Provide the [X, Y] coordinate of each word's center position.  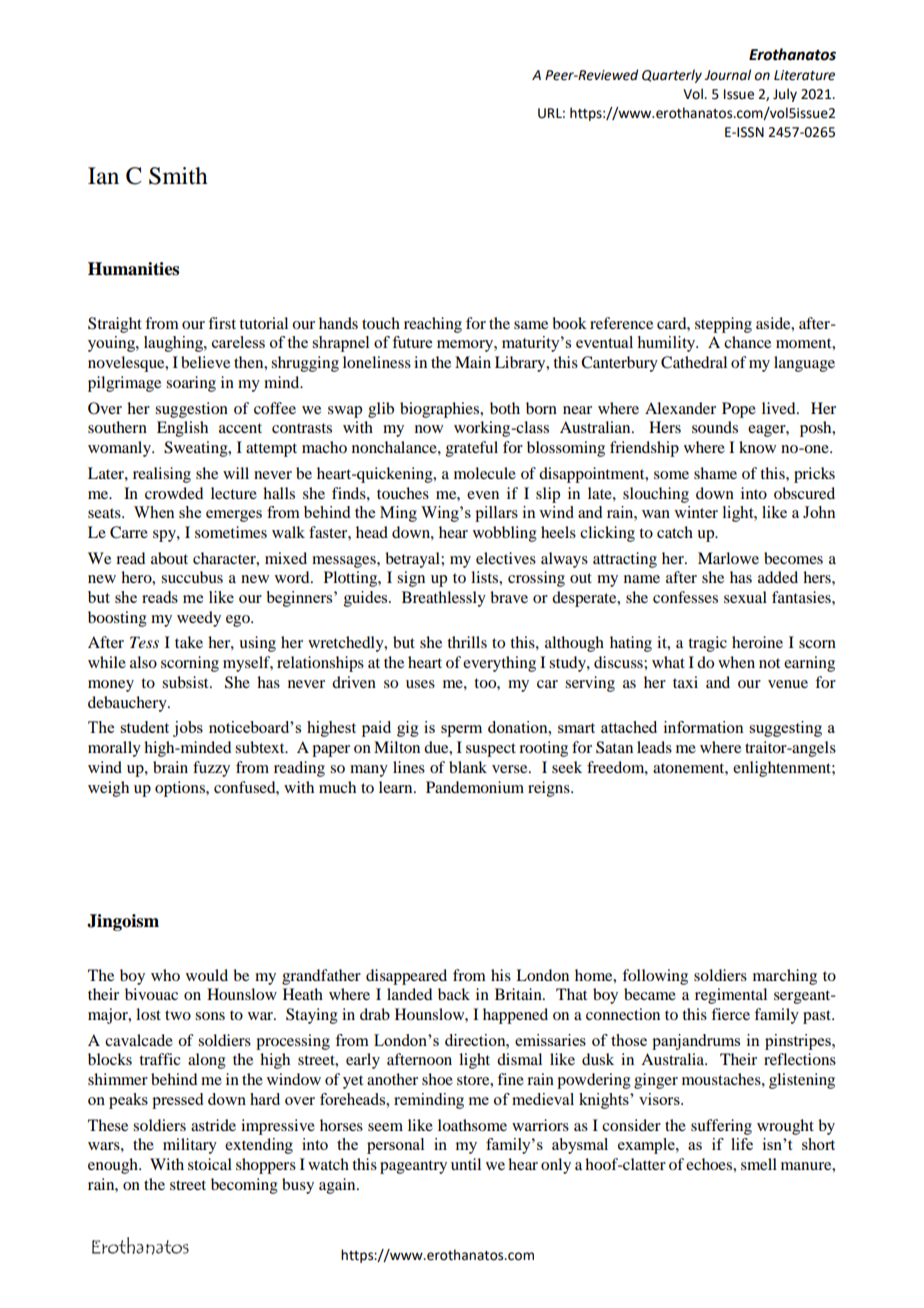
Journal [727, 75]
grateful [472, 449]
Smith [178, 176]
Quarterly [672, 76]
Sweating [197, 449]
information [704, 727]
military [190, 1146]
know [757, 447]
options [181, 789]
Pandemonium [475, 787]
